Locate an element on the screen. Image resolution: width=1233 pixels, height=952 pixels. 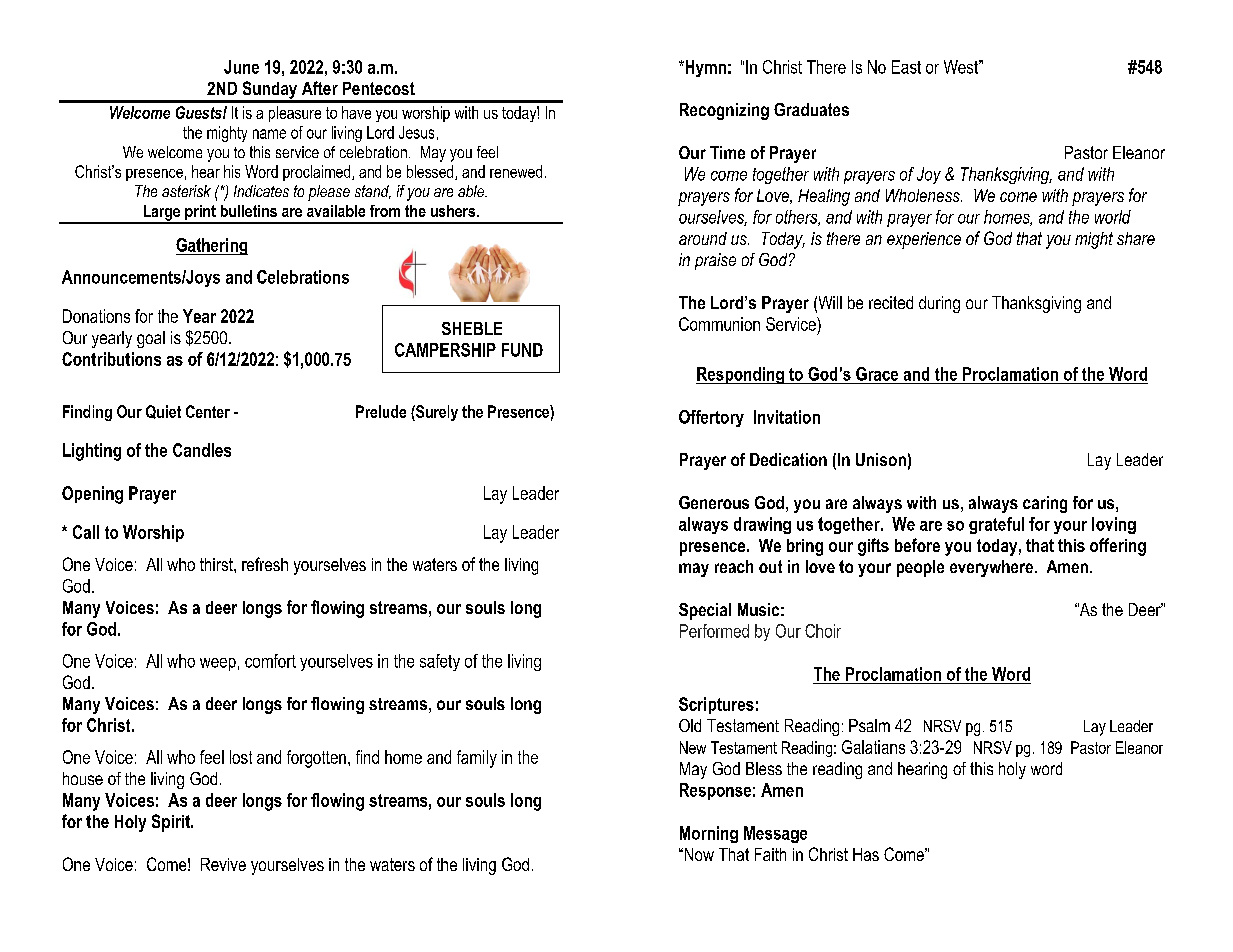
Hymn is located at coordinates (704, 68).
